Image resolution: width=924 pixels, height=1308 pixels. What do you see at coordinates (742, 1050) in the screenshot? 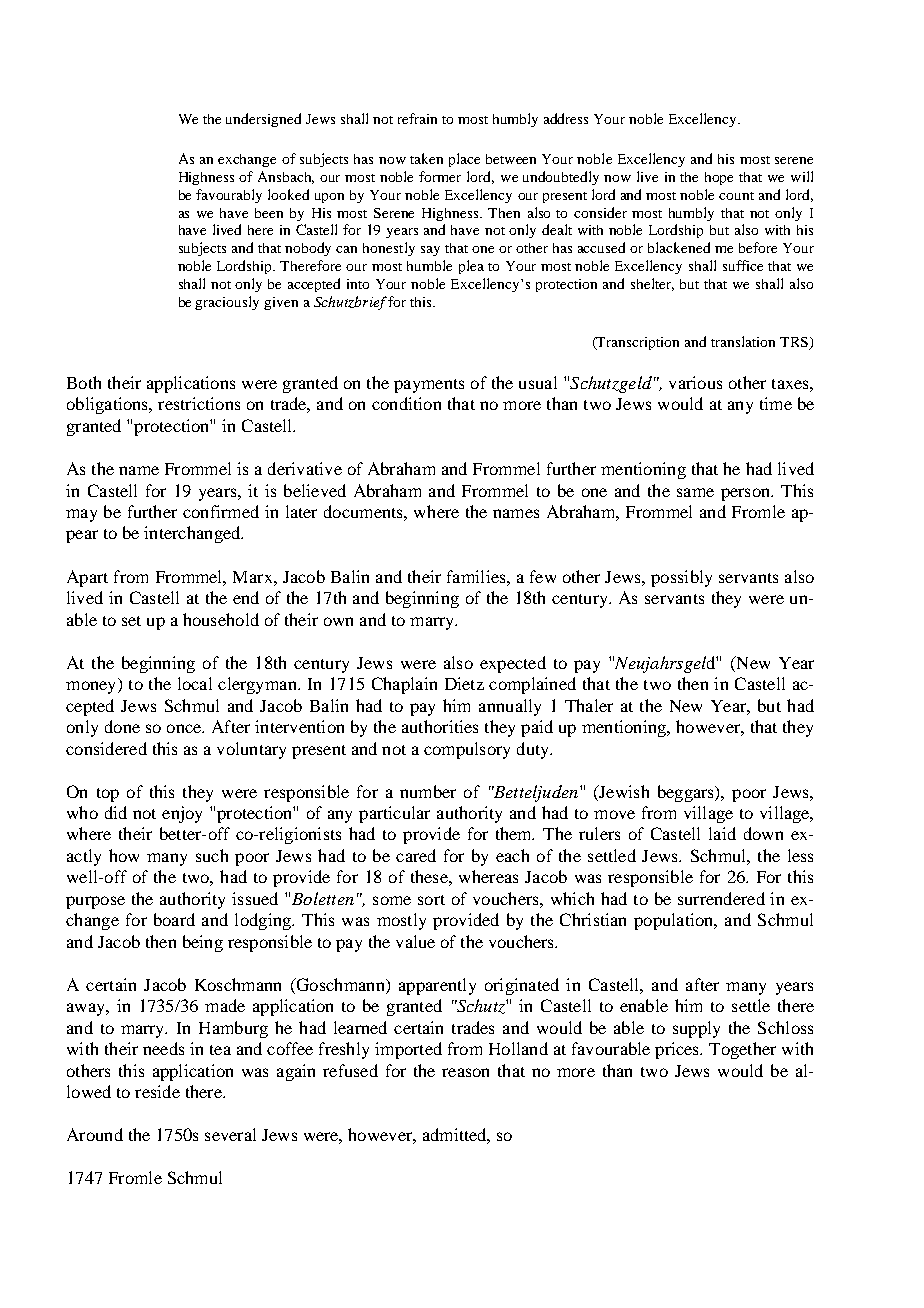
I see `Together` at bounding box center [742, 1050].
